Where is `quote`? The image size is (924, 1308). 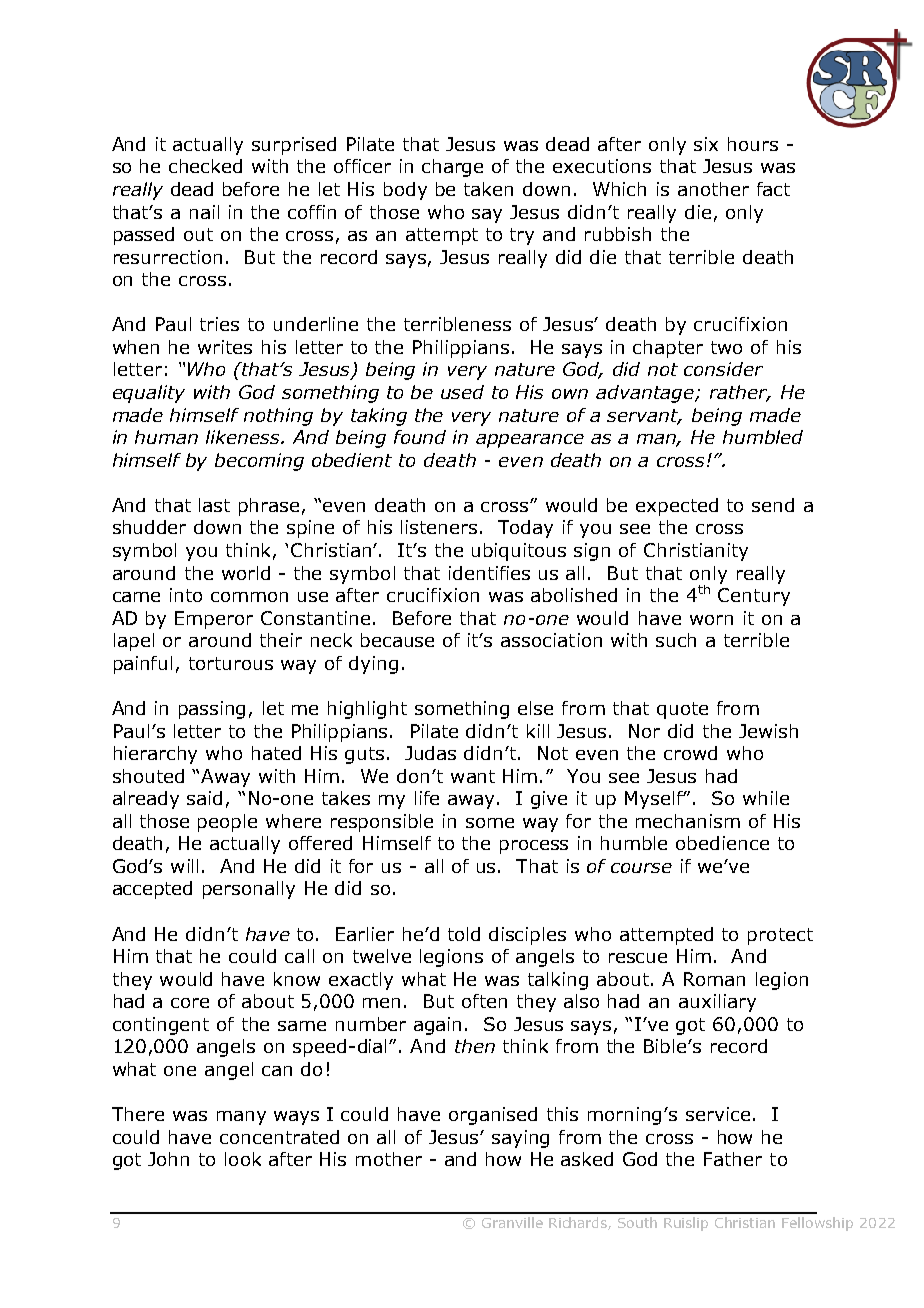 quote is located at coordinates (682, 710).
